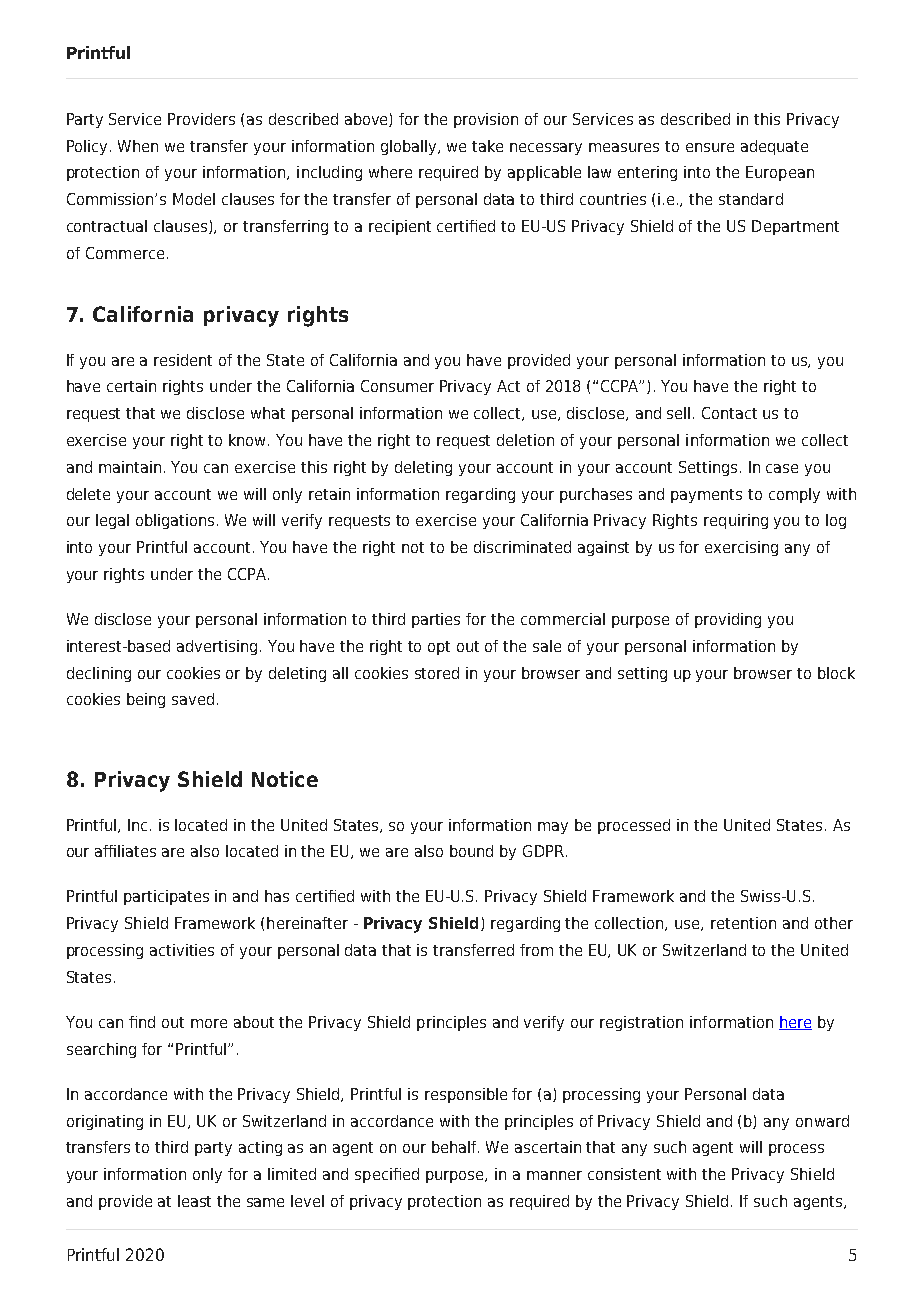  What do you see at coordinates (194, 1201) in the page?
I see `least` at bounding box center [194, 1201].
